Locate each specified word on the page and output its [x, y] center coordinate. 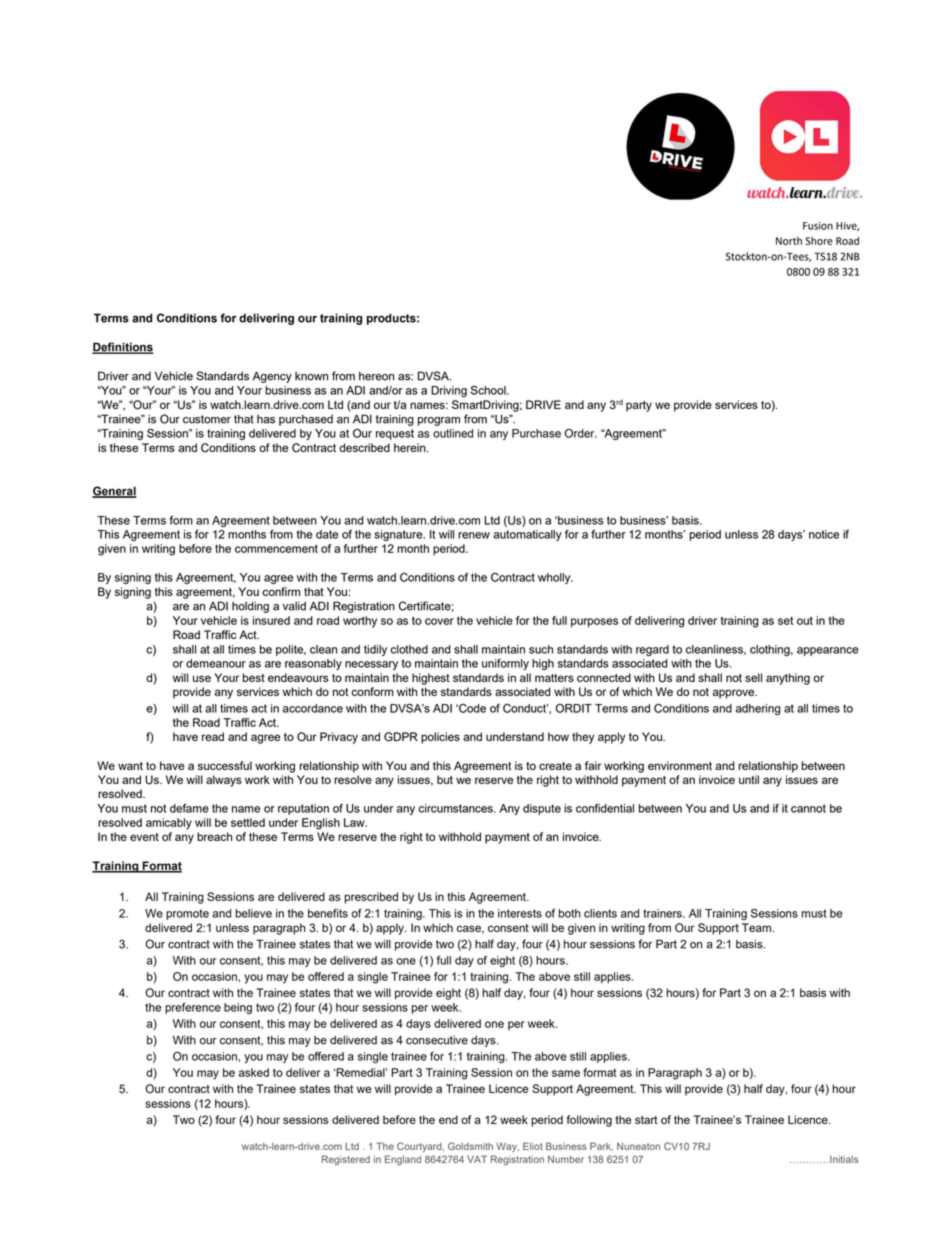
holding [250, 607]
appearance [828, 651]
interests [520, 913]
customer [207, 419]
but [445, 779]
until [749, 779]
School [489, 390]
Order [581, 433]
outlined [453, 433]
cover [439, 621]
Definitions [123, 348]
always [224, 781]
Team [758, 927]
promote [187, 914]
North [789, 241]
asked [254, 1072]
